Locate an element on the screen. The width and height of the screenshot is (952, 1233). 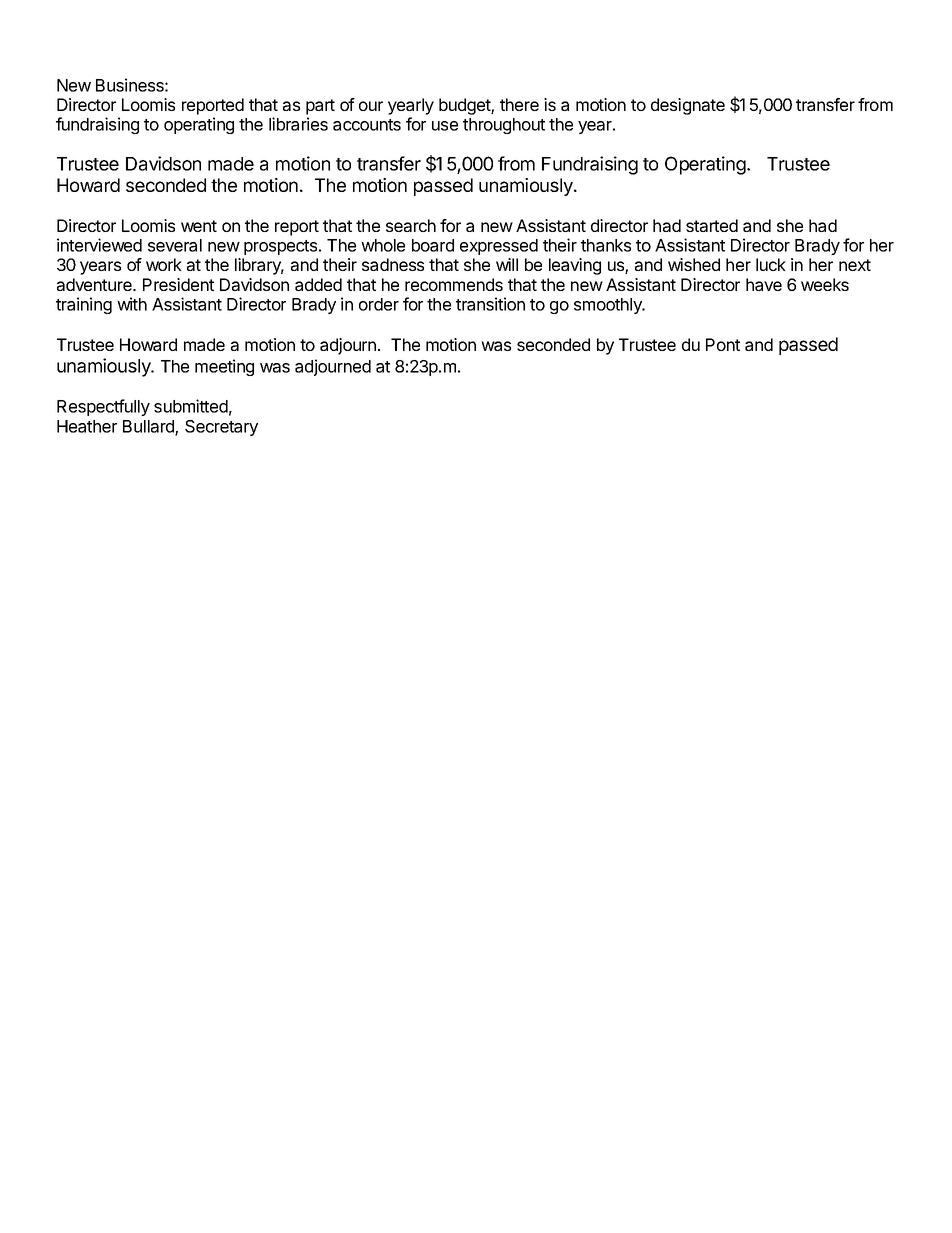
use is located at coordinates (445, 126).
